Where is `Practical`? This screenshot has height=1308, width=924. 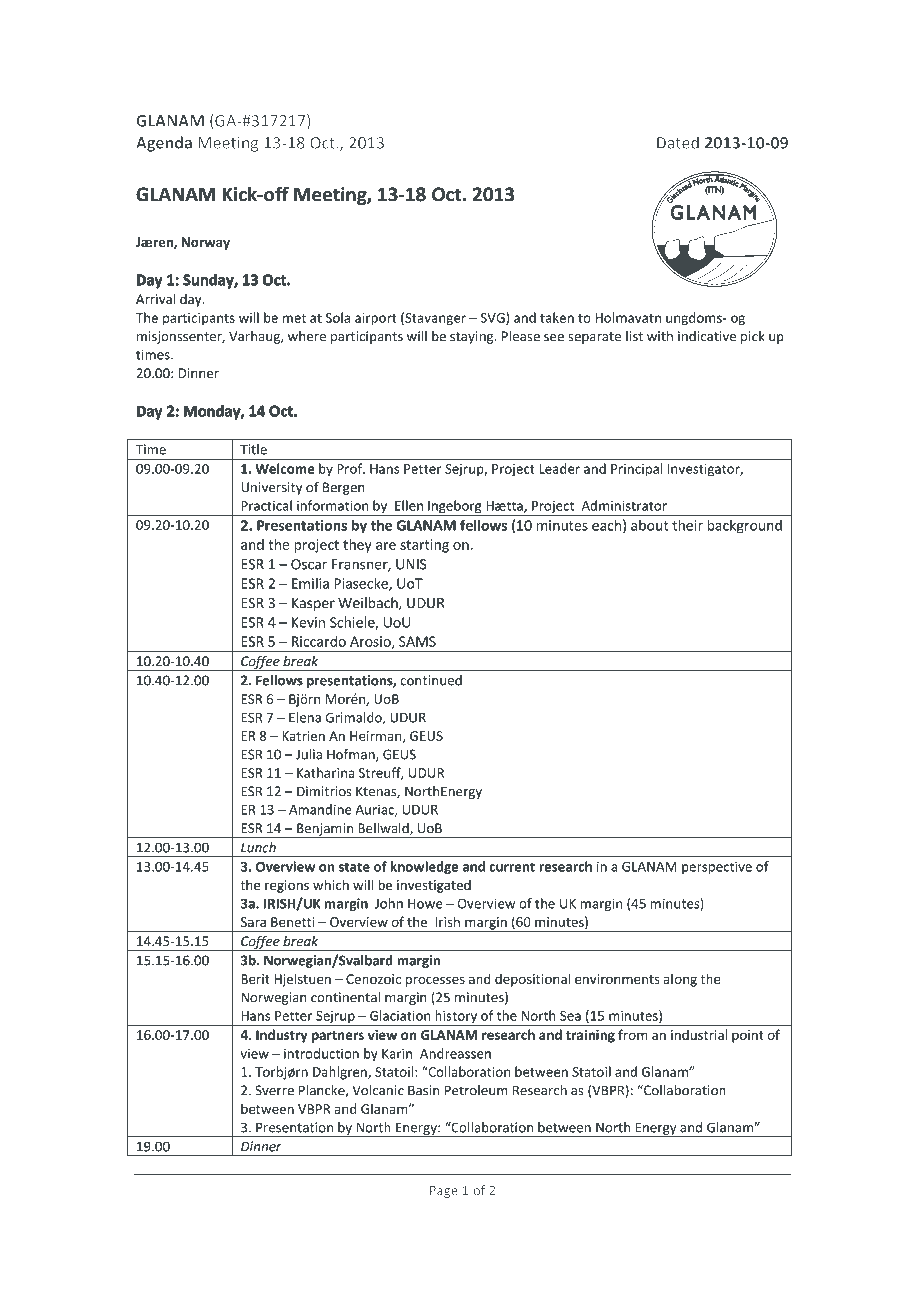 Practical is located at coordinates (266, 505).
